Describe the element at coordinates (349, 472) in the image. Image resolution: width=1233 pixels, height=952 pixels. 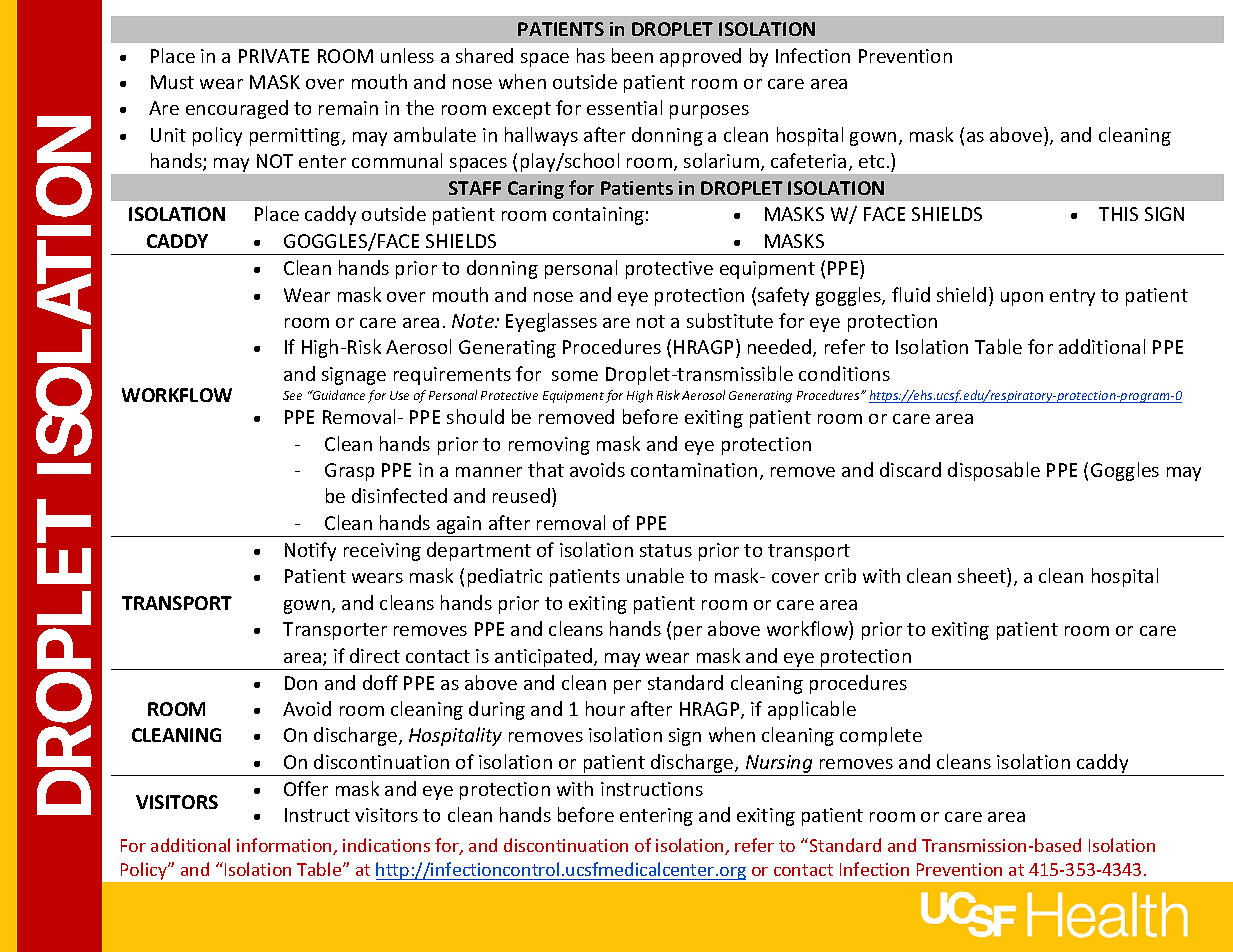
I see `Grasp` at that location.
